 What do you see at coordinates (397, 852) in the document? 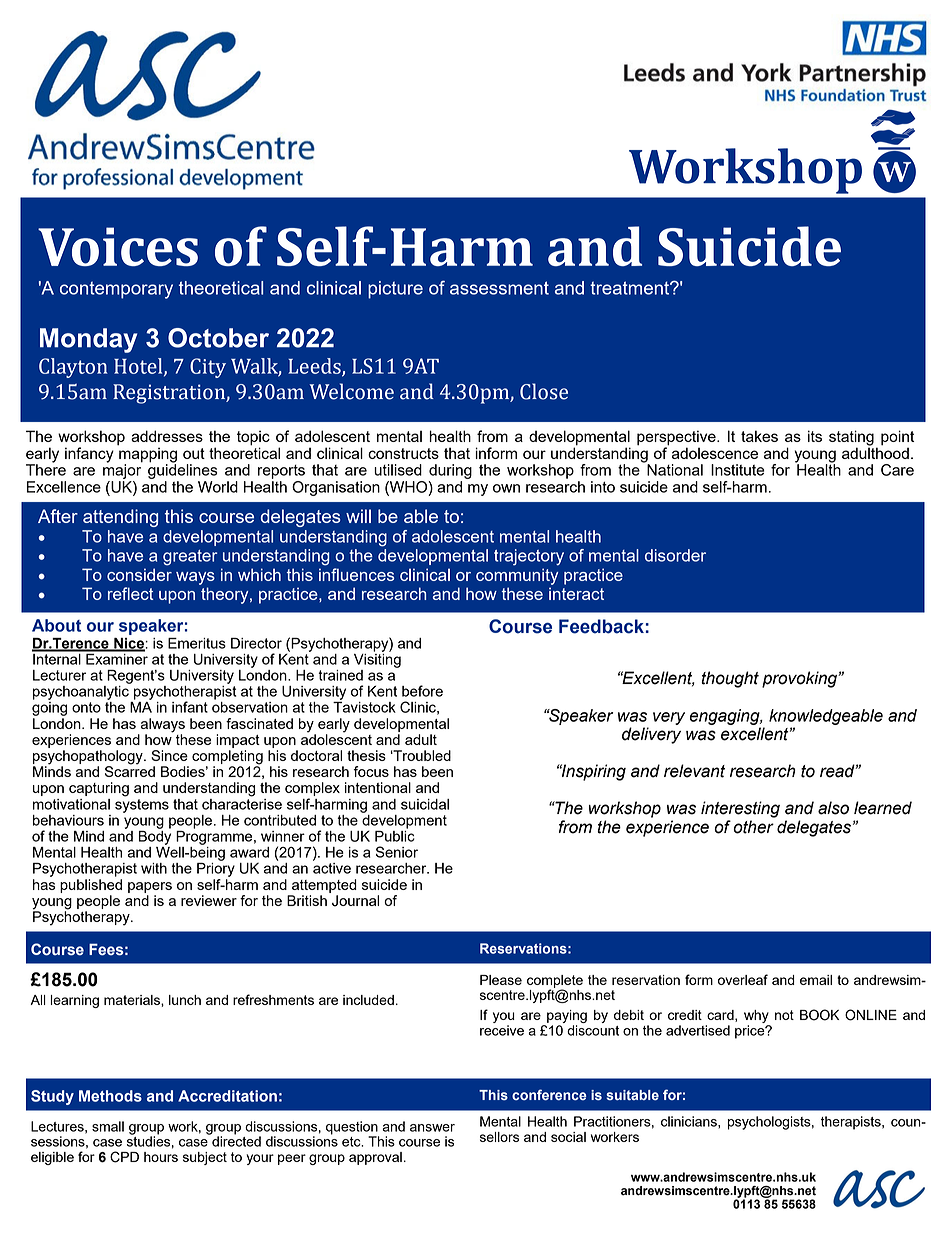
I see `Senior` at bounding box center [397, 852].
